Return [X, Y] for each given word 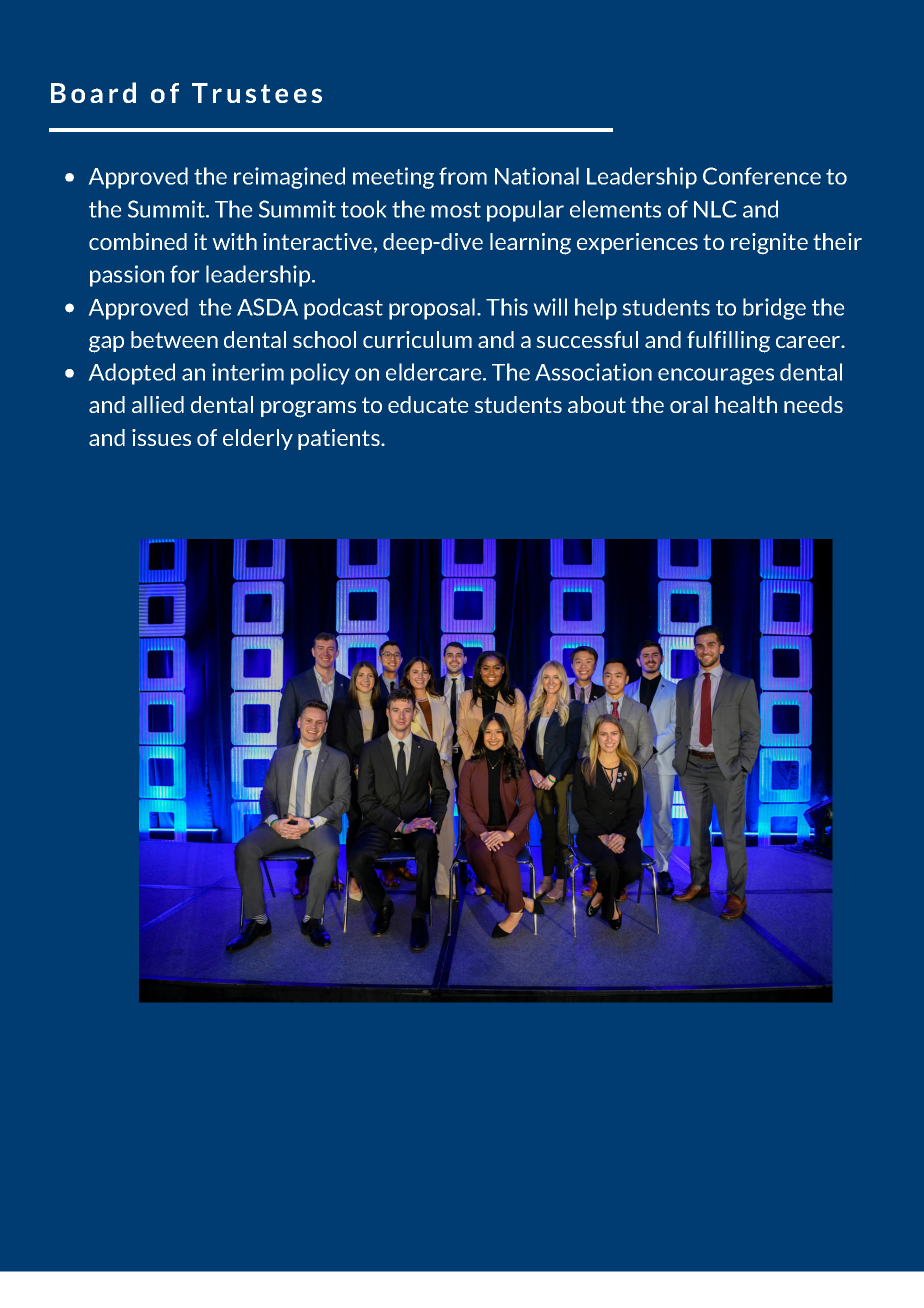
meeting [393, 178]
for [185, 274]
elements [615, 209]
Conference [762, 176]
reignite [769, 244]
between [174, 339]
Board [93, 92]
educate [428, 404]
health [746, 404]
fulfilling [728, 342]
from [463, 176]
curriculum [417, 339]
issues [161, 437]
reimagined [289, 178]
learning [530, 244]
